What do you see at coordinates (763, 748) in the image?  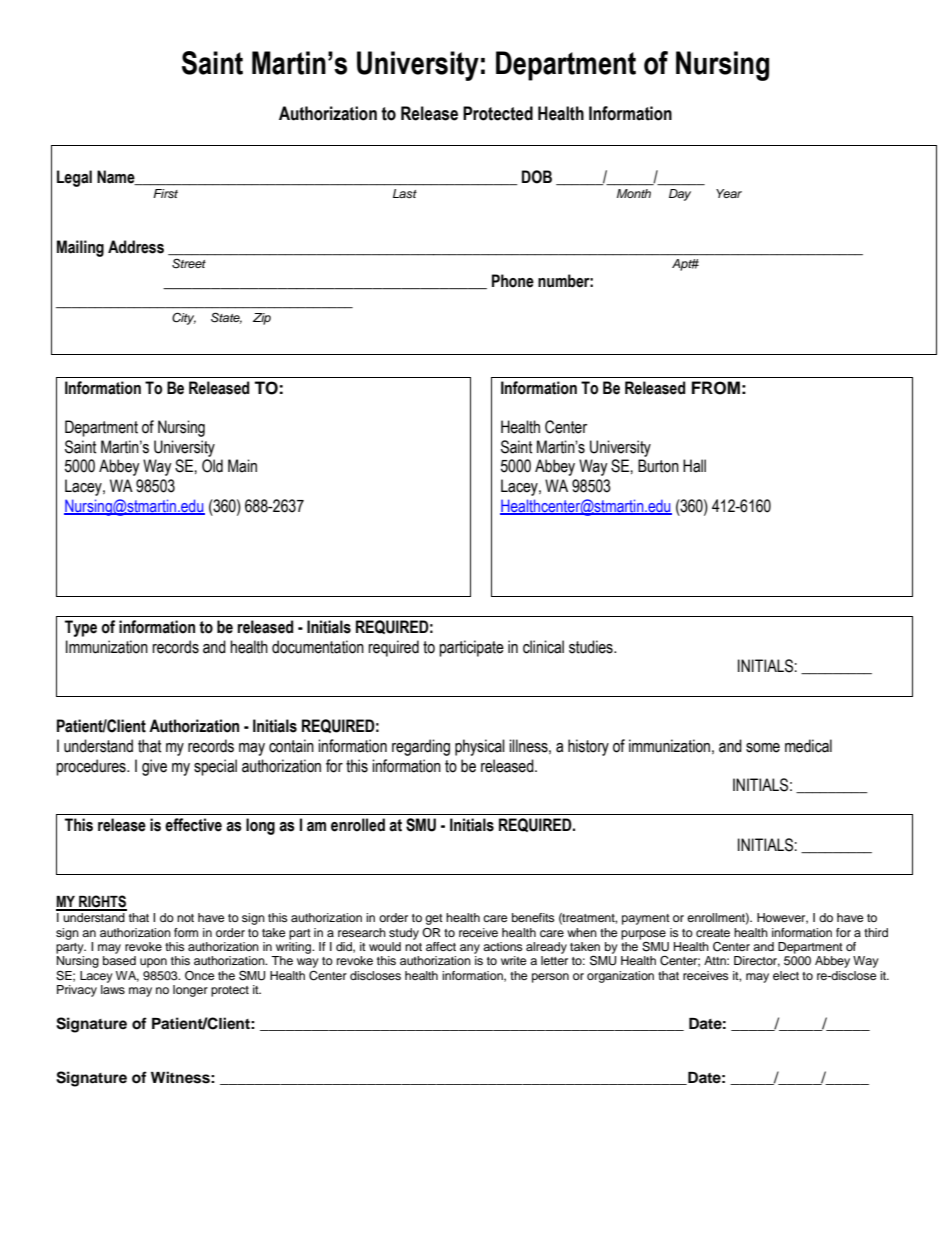 I see `some` at bounding box center [763, 748].
